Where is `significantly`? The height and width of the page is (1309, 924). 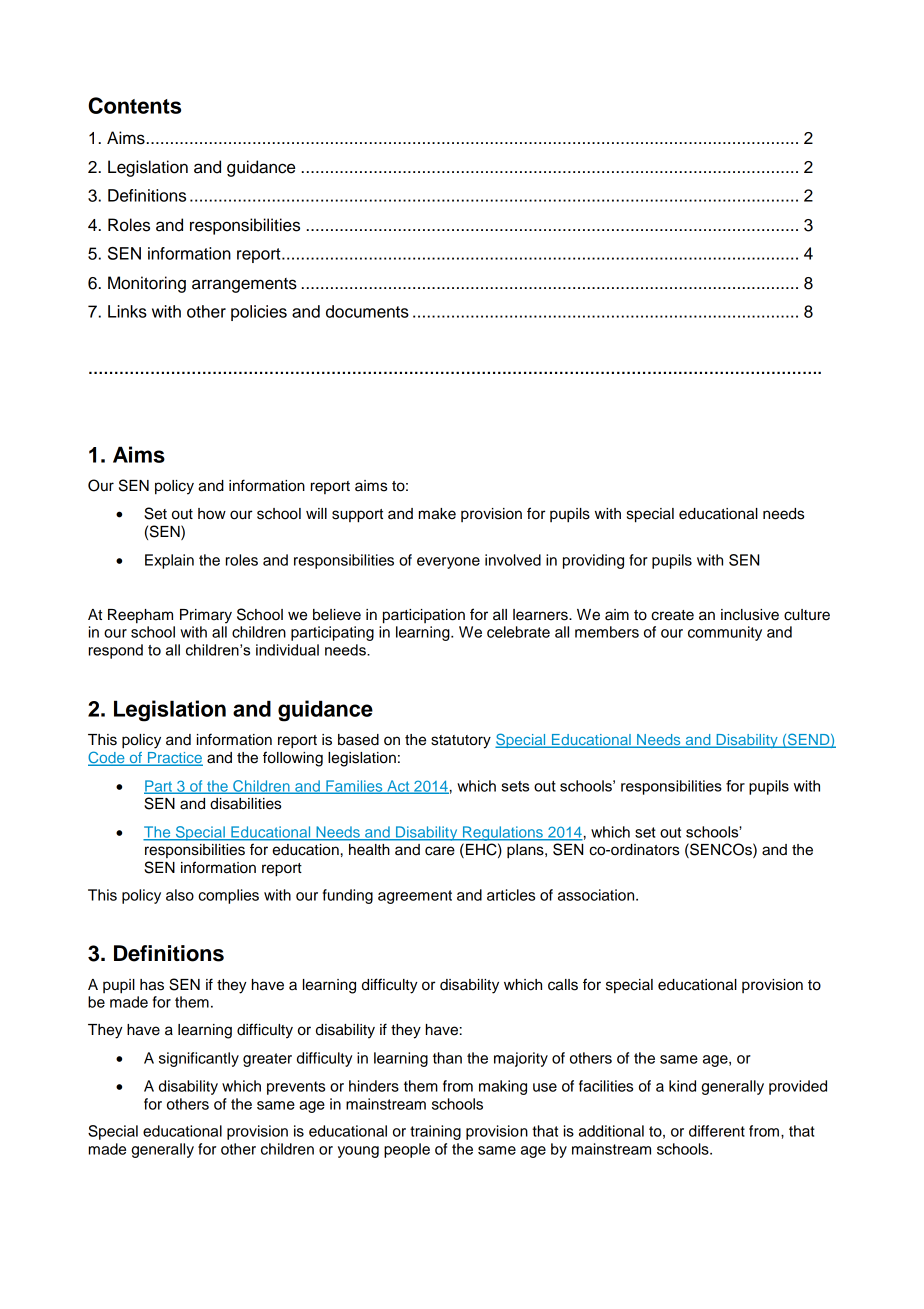 significantly is located at coordinates (199, 1059).
